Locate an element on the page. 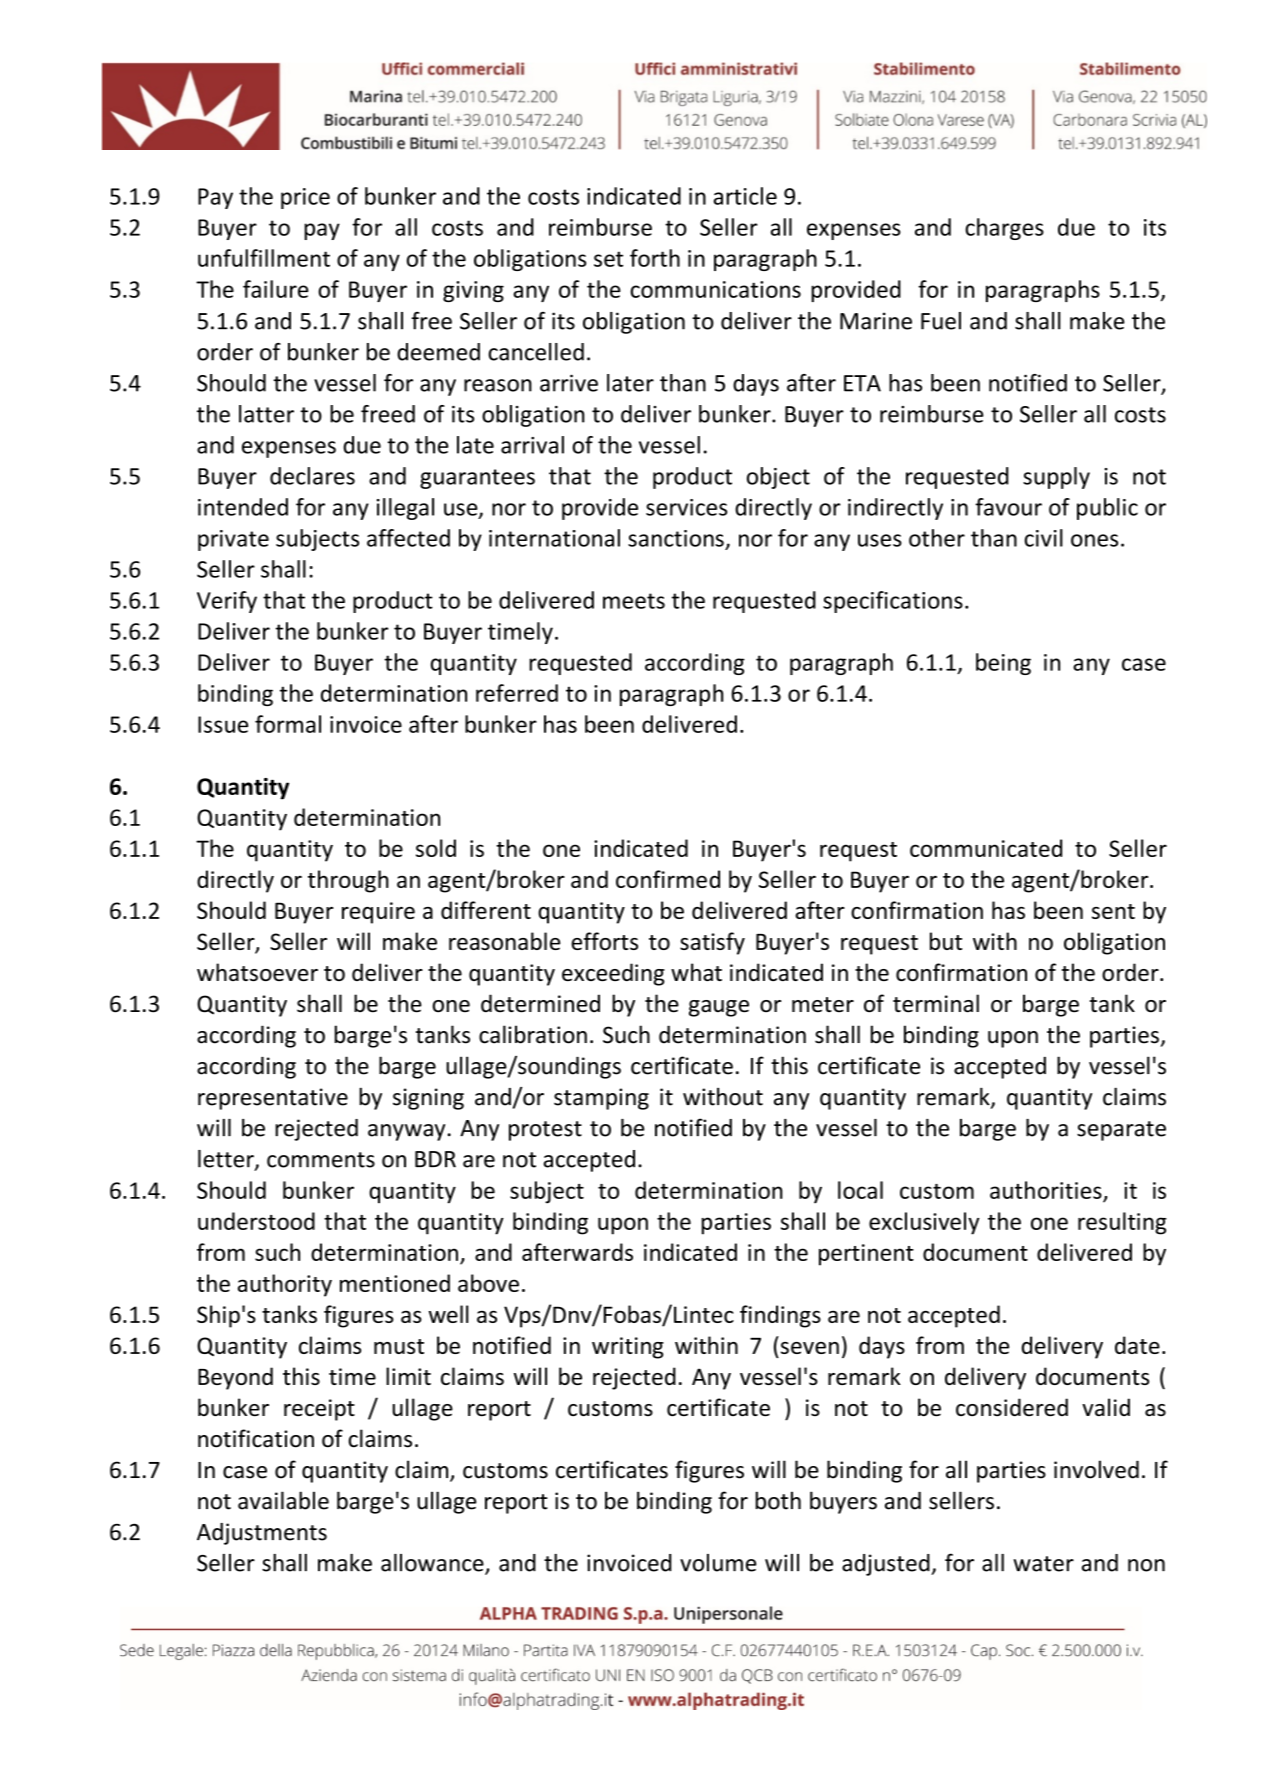 Image resolution: width=1262 pixels, height=1785 pixels. available is located at coordinates (283, 1500).
